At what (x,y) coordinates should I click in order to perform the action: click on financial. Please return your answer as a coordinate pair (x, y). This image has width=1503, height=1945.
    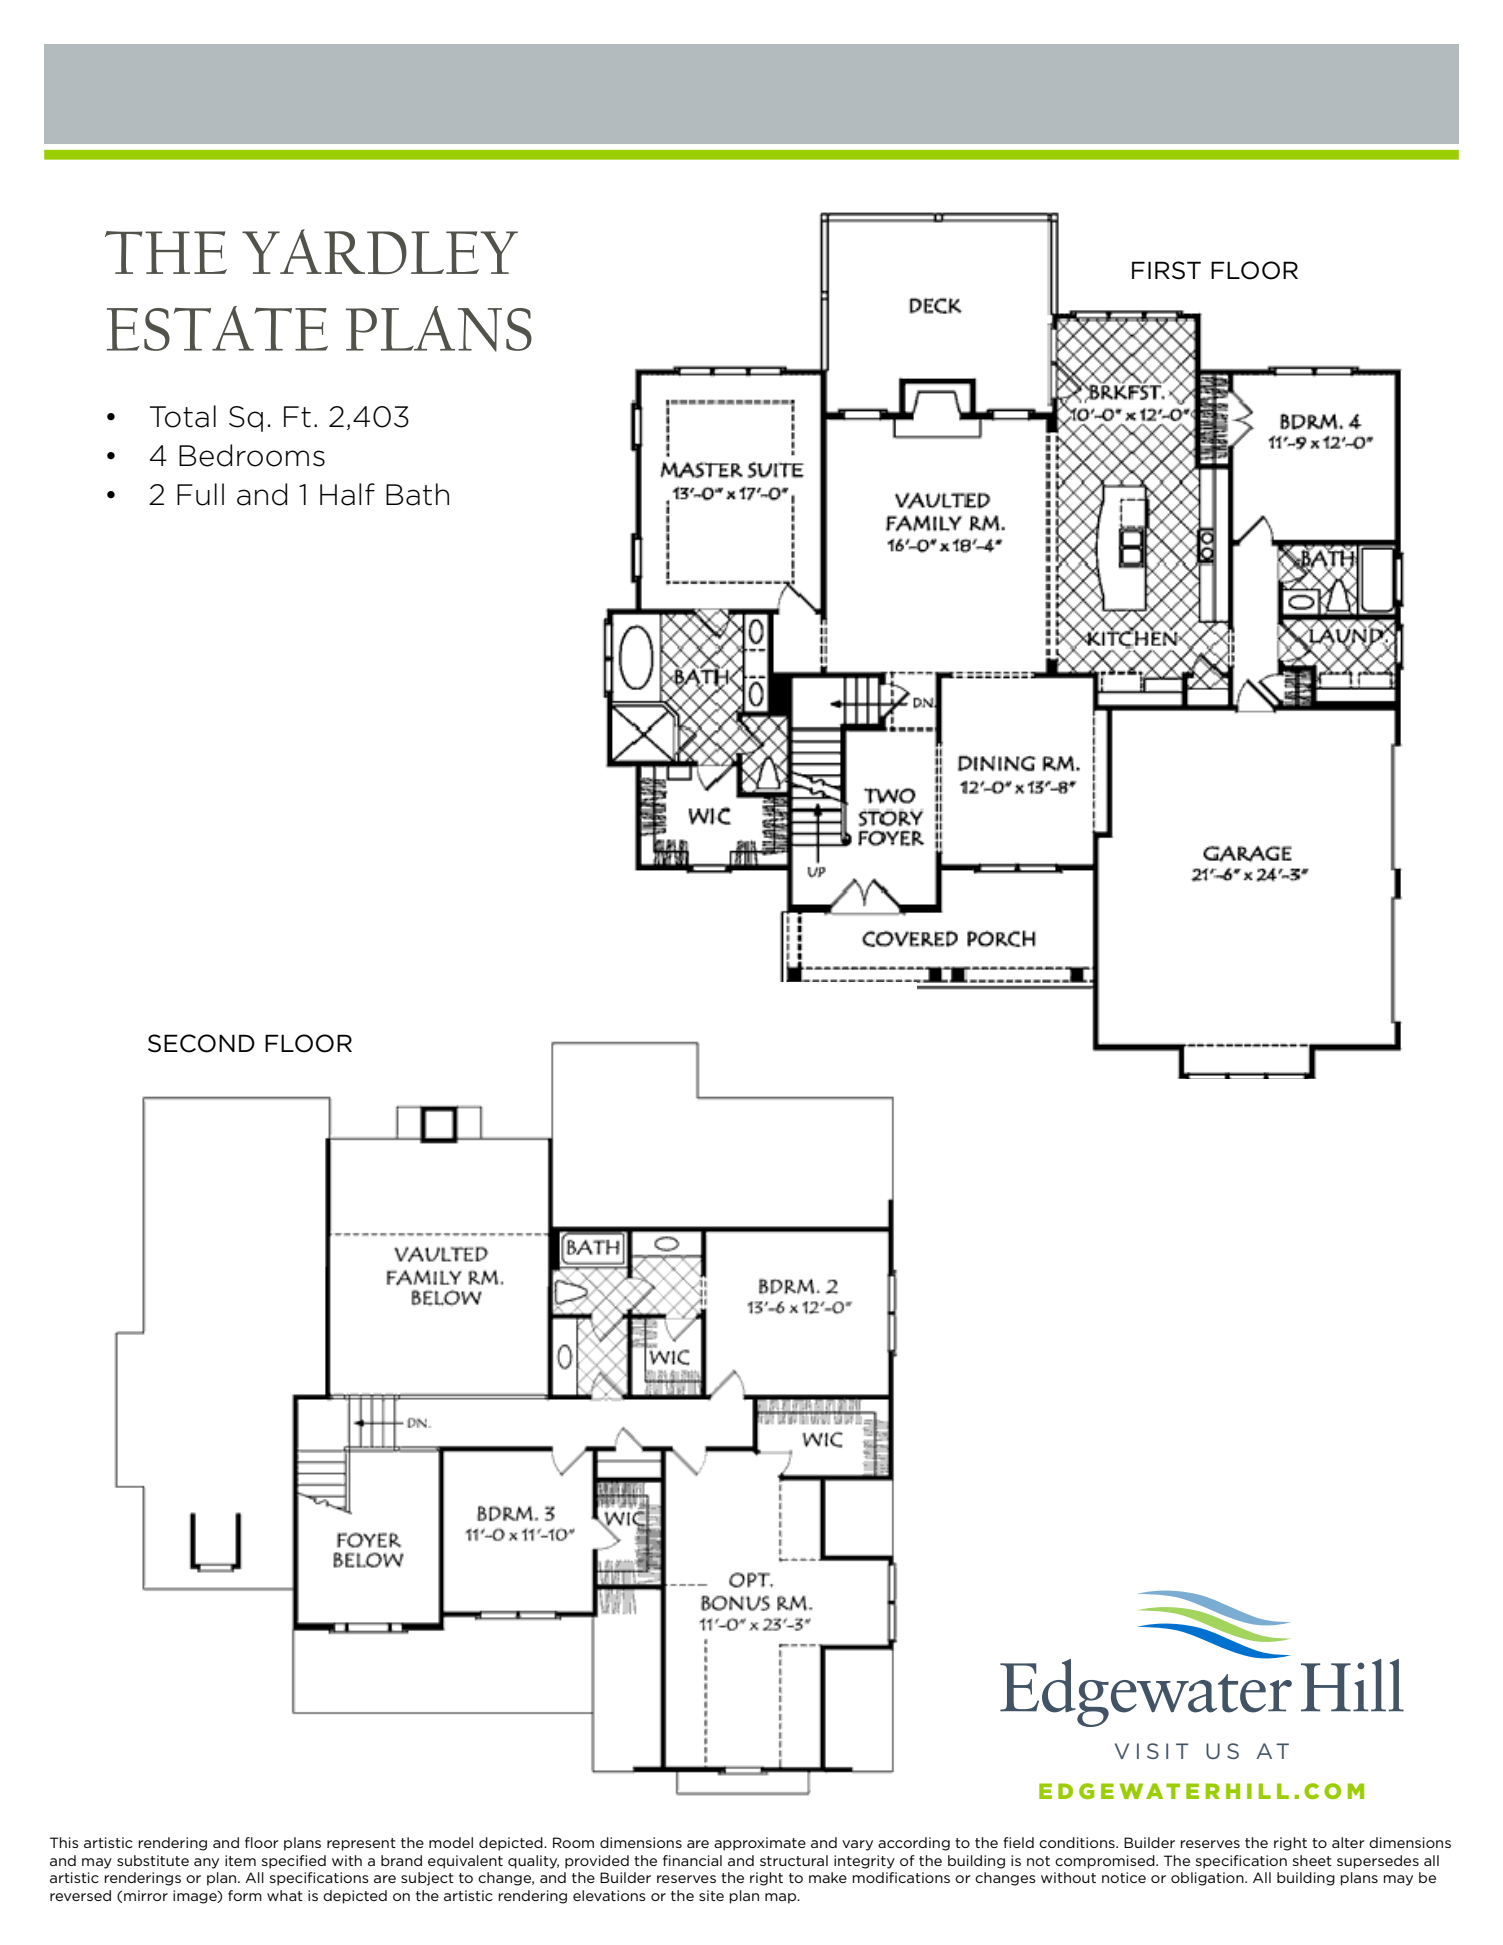
    Looking at the image, I should click on (692, 1860).
